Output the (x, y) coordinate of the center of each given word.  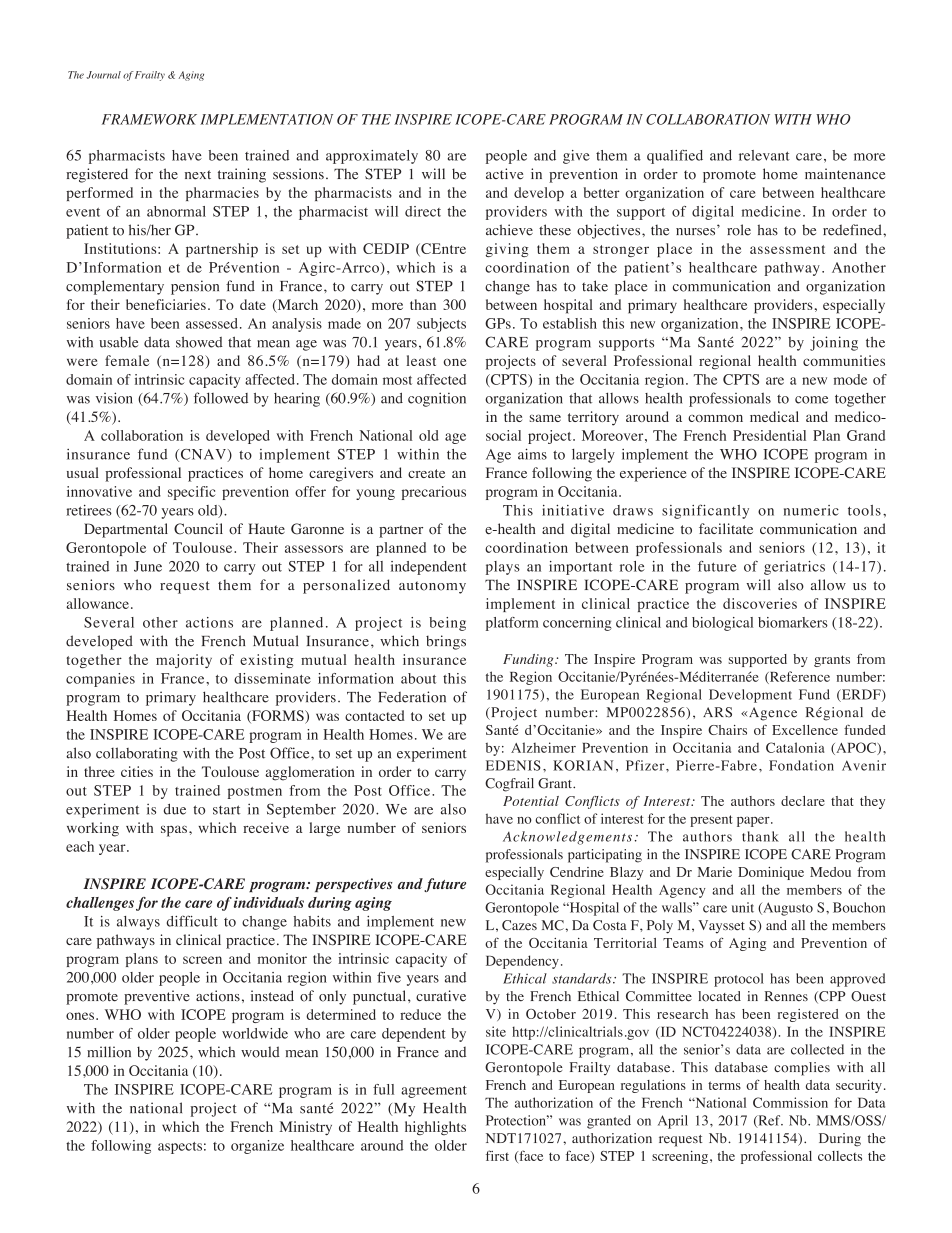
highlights (435, 1128)
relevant (764, 155)
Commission (790, 1102)
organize (257, 1147)
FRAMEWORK (149, 119)
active (504, 174)
